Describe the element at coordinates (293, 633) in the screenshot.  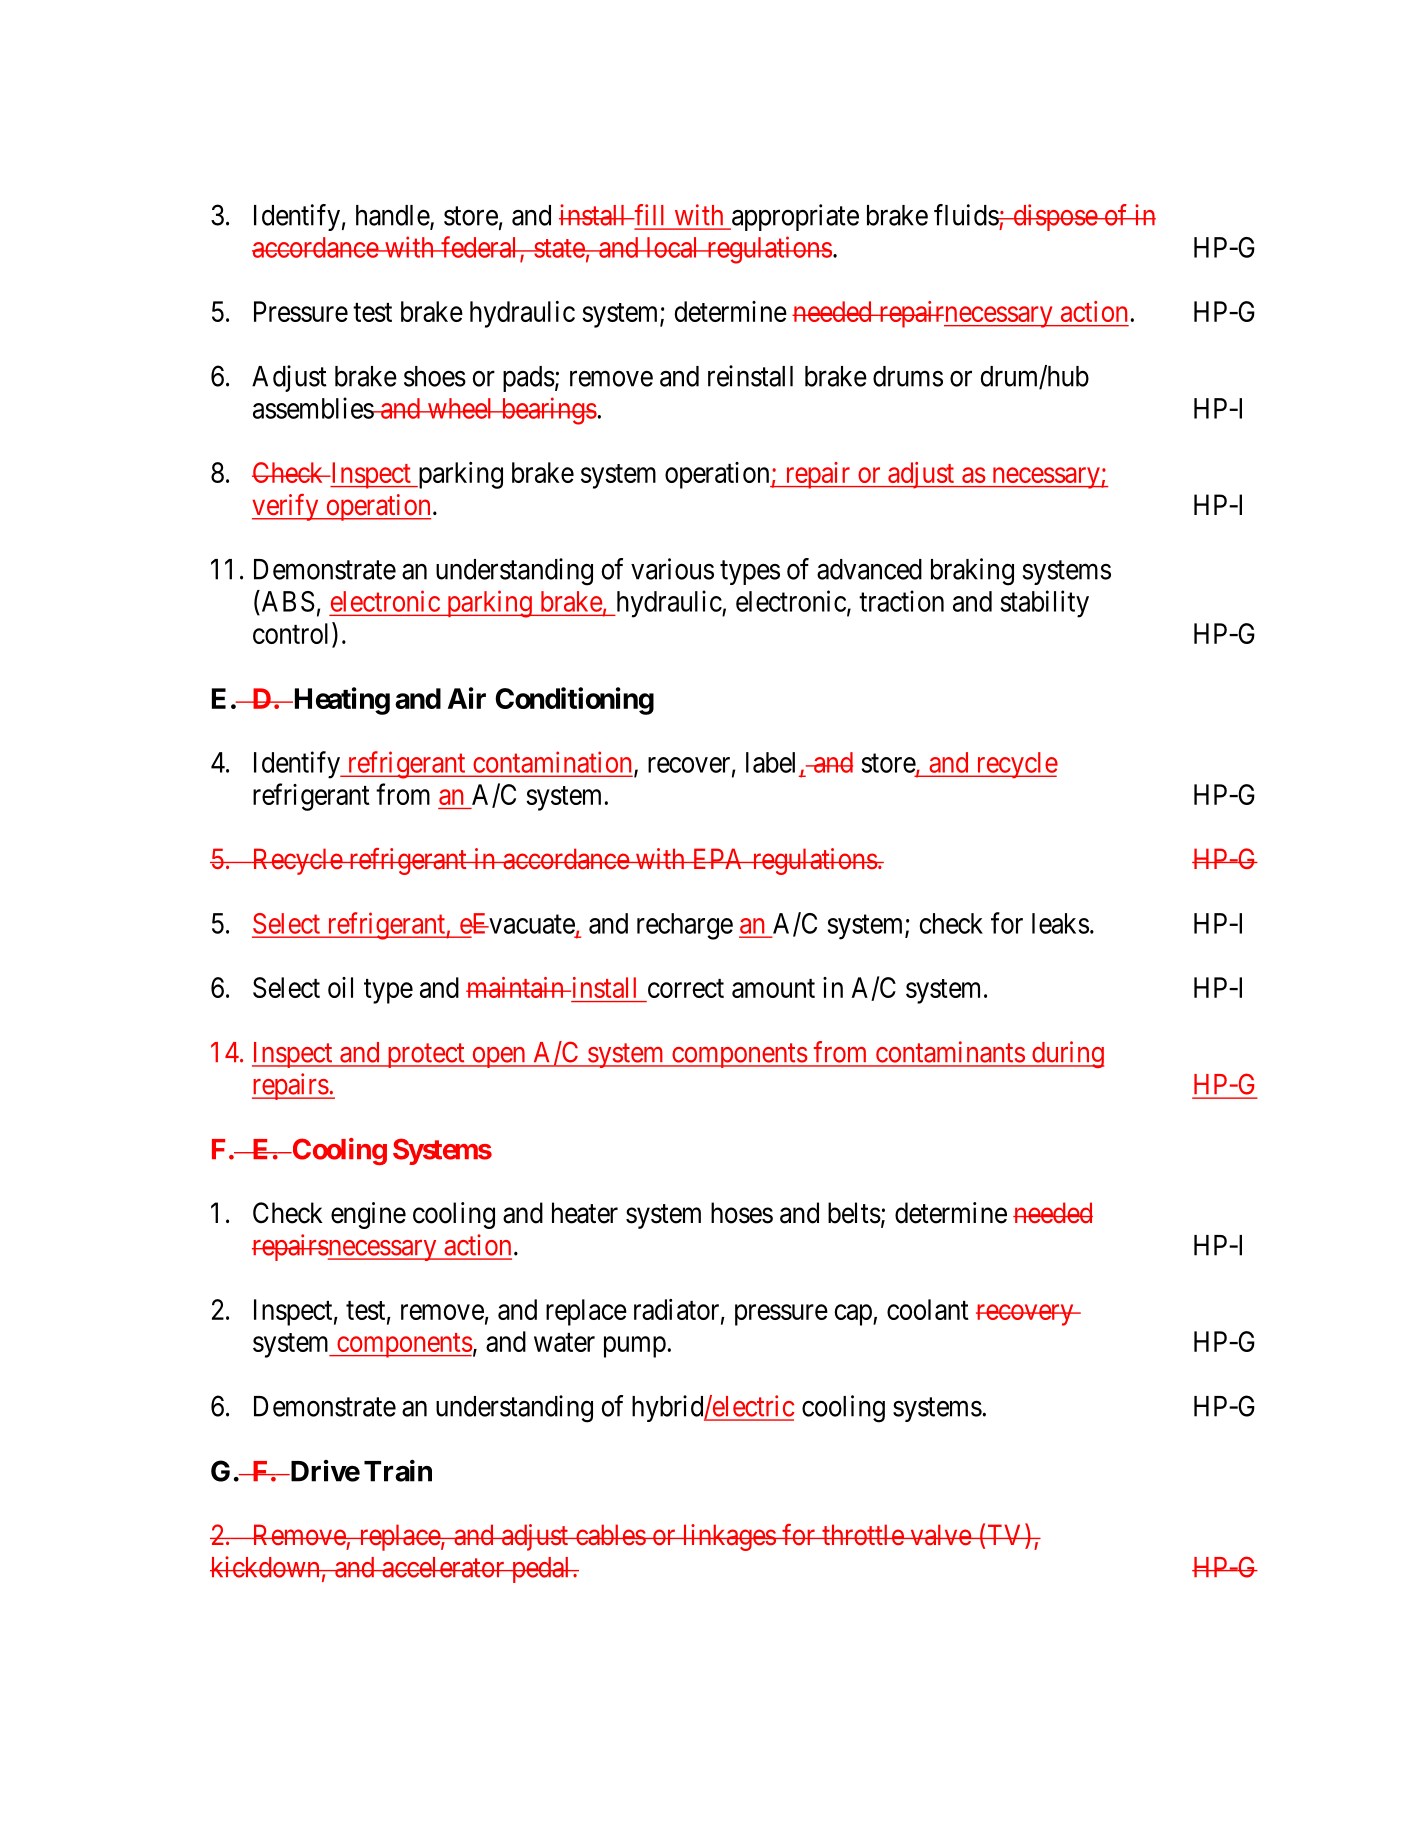
I see `control` at that location.
